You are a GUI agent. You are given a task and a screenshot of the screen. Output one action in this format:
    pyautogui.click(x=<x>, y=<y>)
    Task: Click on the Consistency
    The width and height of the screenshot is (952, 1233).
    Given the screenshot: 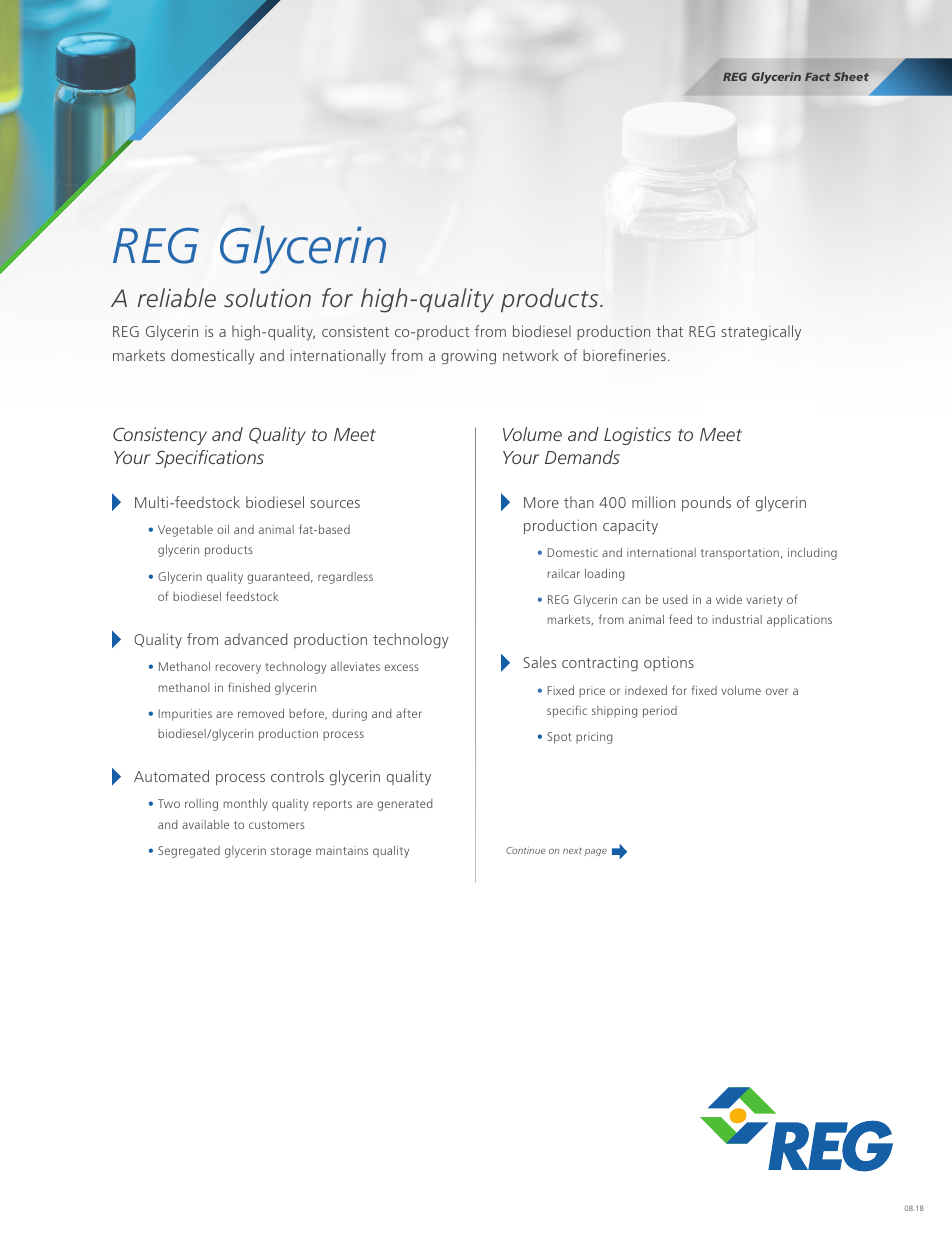 What is the action you would take?
    pyautogui.click(x=160, y=436)
